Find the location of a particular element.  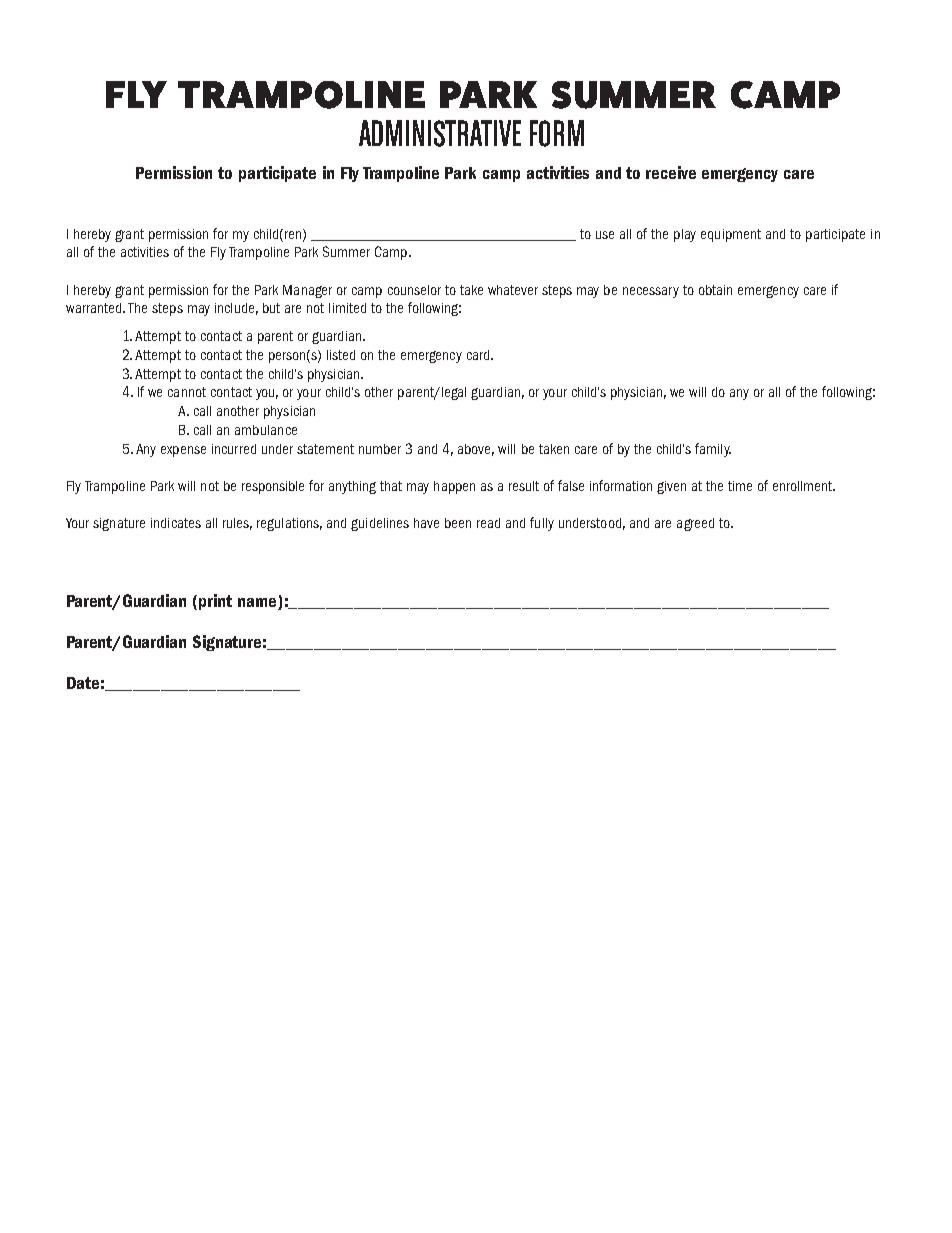

equipment is located at coordinates (731, 235).
